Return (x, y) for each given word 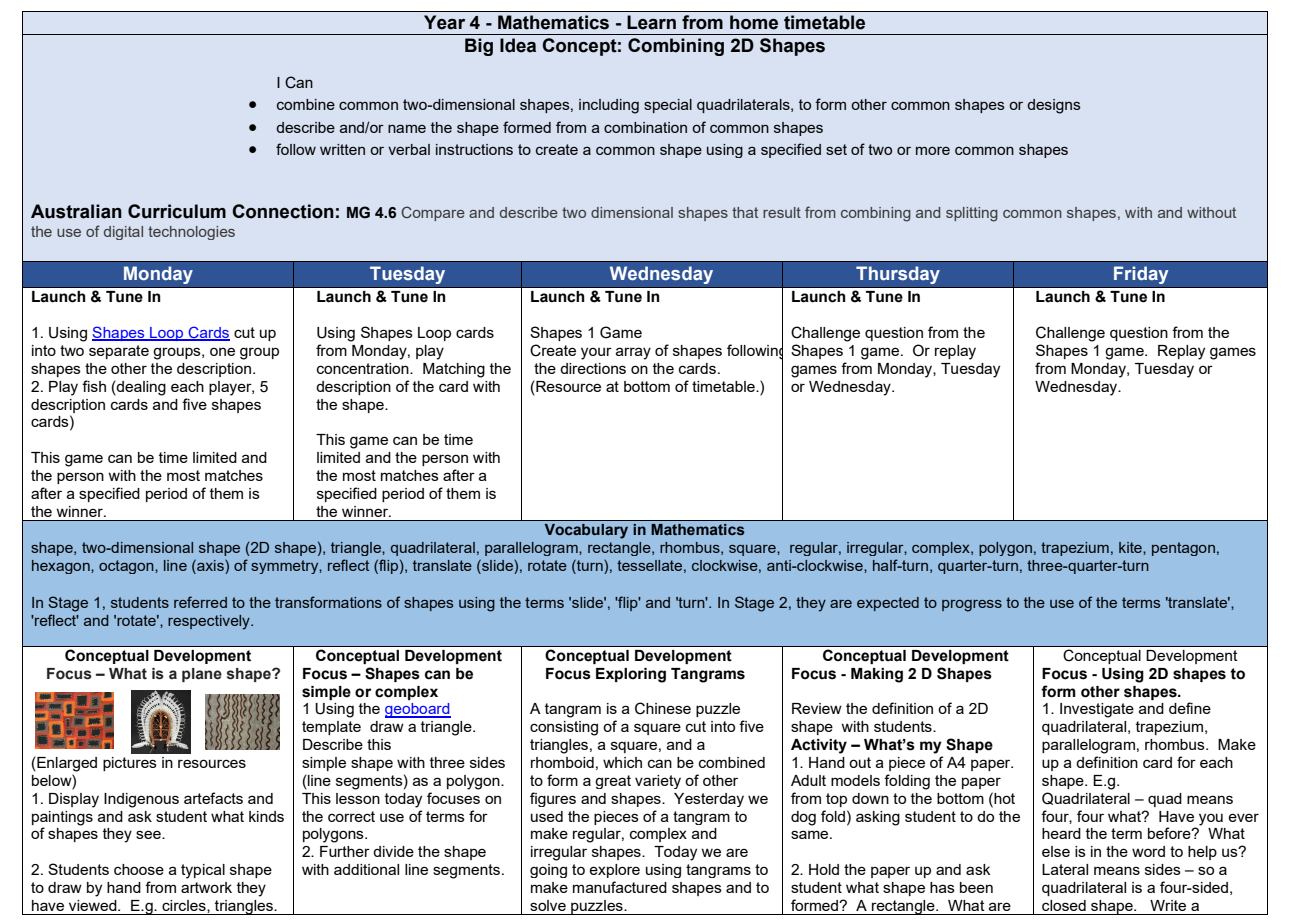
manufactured (620, 887)
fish (94, 386)
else (1056, 851)
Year (444, 22)
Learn (651, 22)
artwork (206, 887)
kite (1131, 547)
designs (1054, 106)
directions (593, 368)
